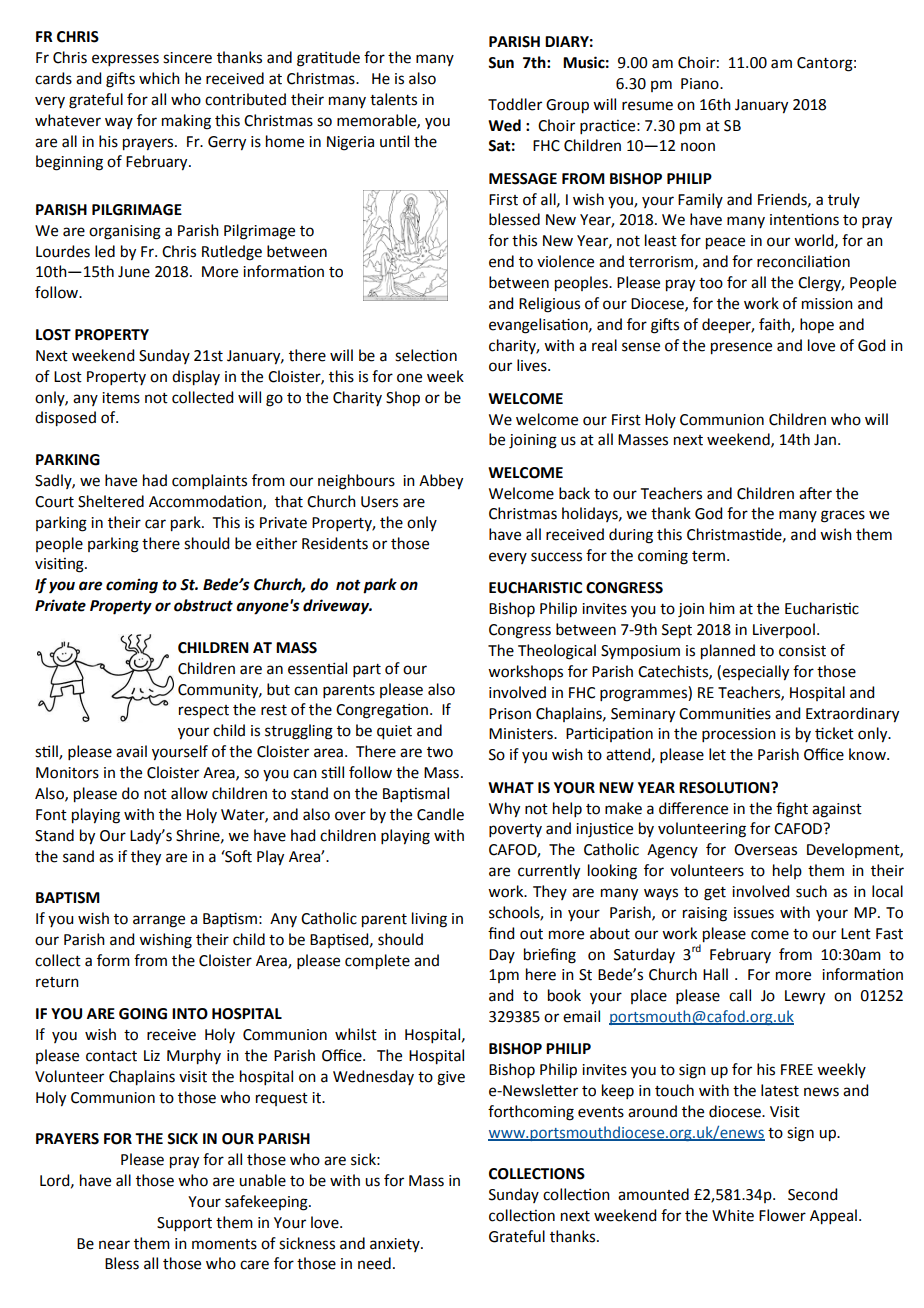 This screenshot has width=924, height=1308. Describe the element at coordinates (159, 78) in the screenshot. I see `which` at that location.
